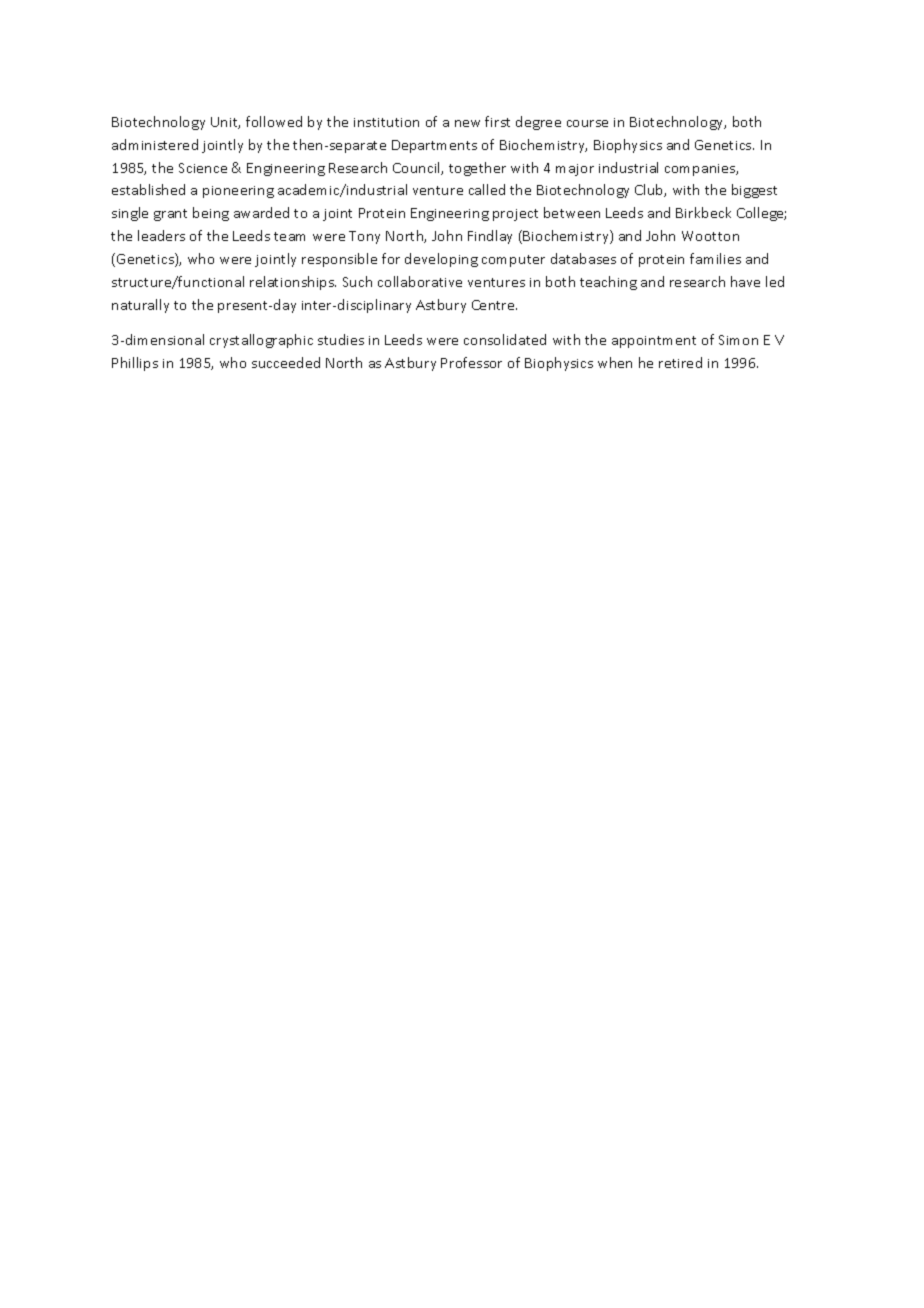  I want to click on new, so click(467, 123).
